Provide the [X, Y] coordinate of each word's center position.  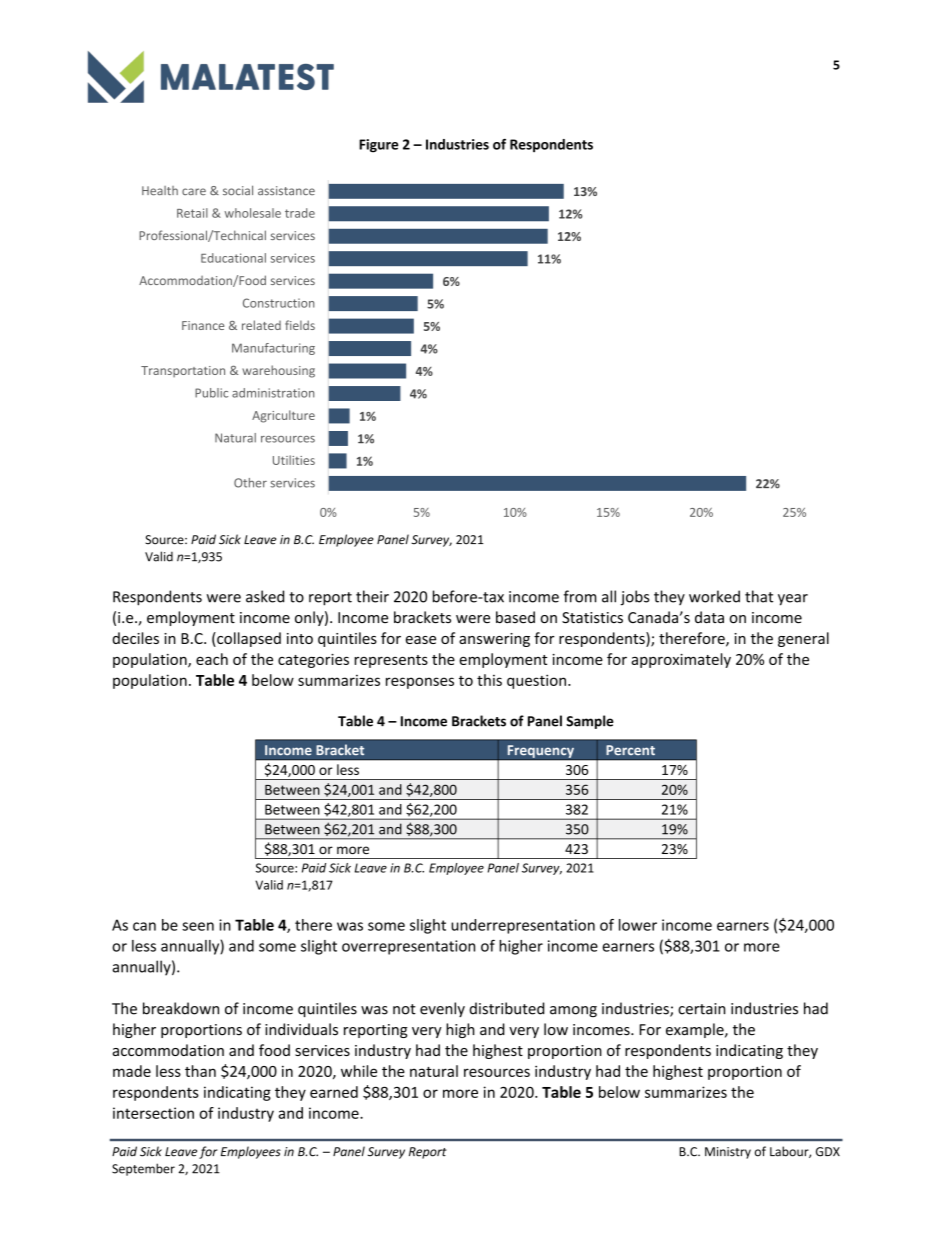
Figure [379, 146]
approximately [681, 660]
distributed [506, 1008]
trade [300, 213]
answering [494, 640]
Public [211, 393]
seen [198, 926]
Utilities [294, 460]
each [212, 659]
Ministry [728, 1153]
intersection [153, 1113]
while [359, 1071]
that [759, 596]
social [238, 190]
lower [638, 925]
